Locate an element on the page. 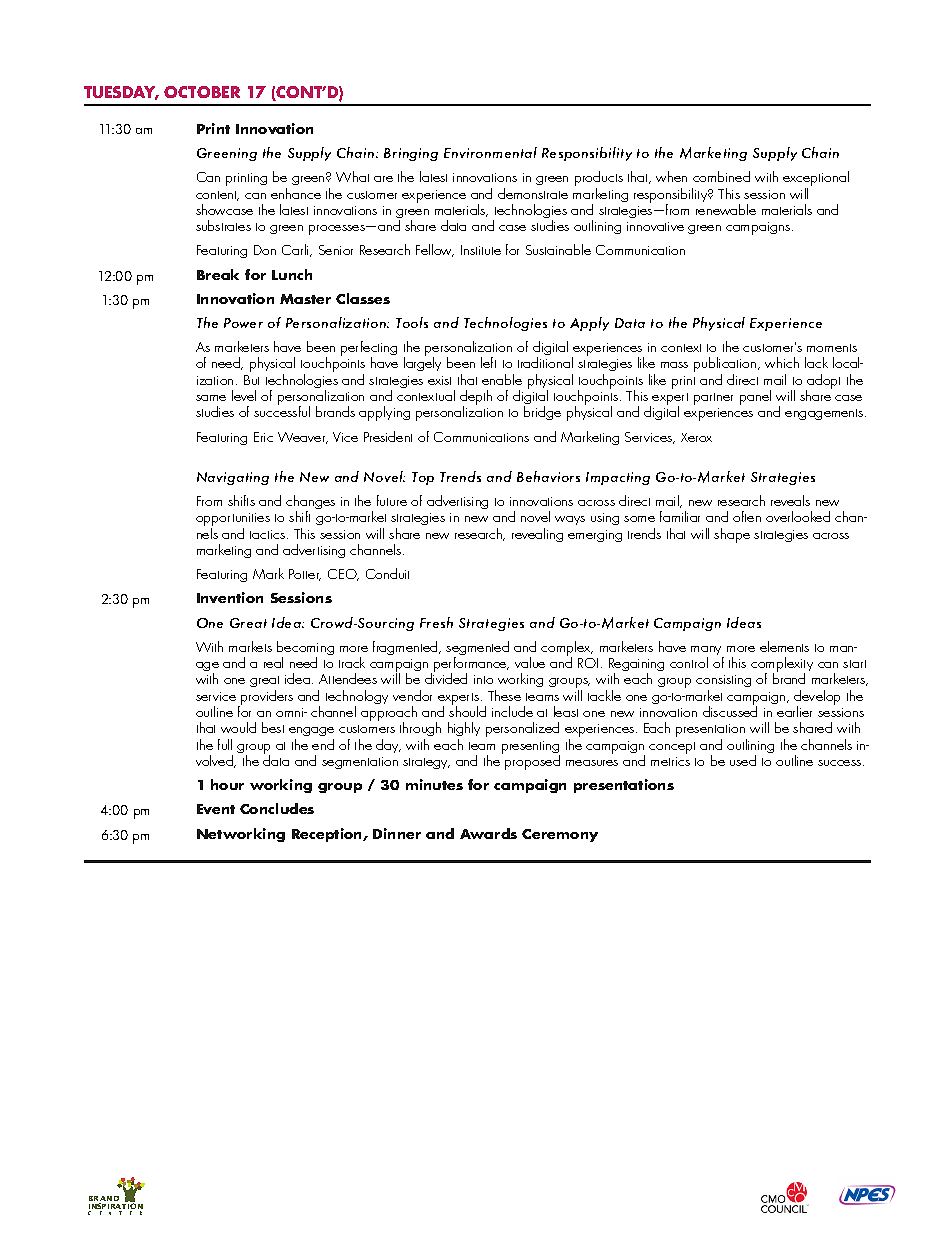  left is located at coordinates (488, 362).
